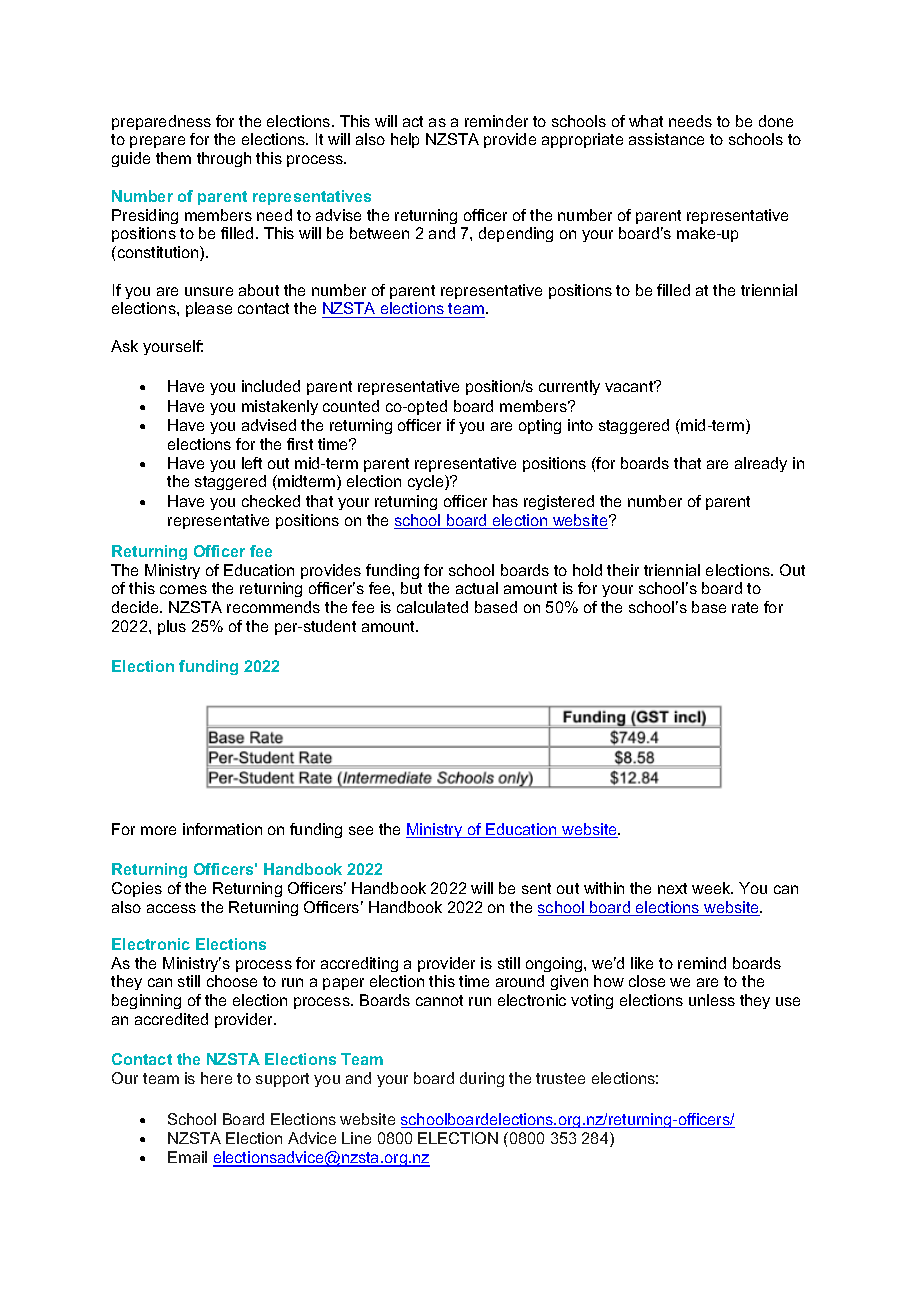 The width and height of the screenshot is (924, 1308). What do you see at coordinates (222, 829) in the screenshot?
I see `information` at bounding box center [222, 829].
